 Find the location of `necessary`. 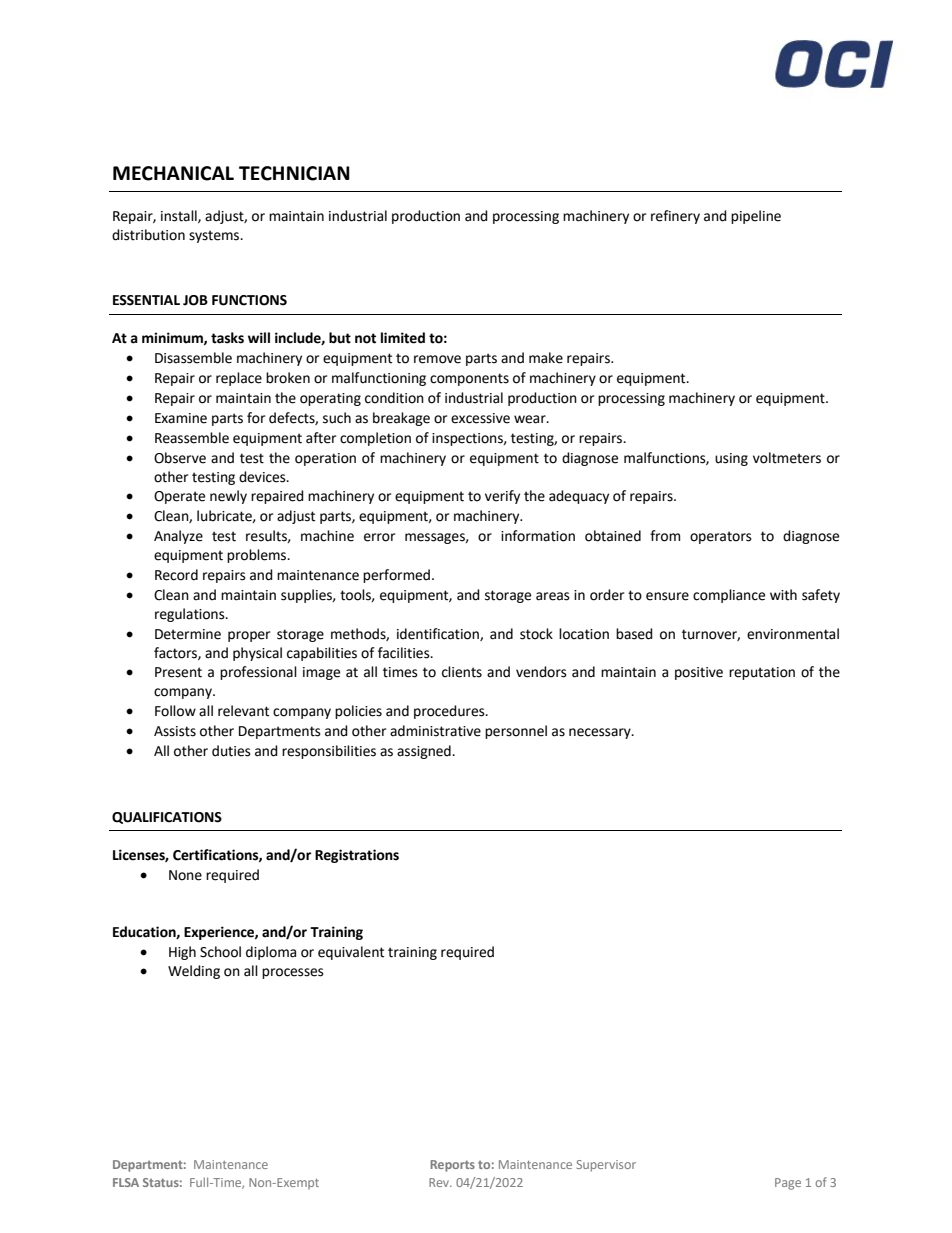

necessary is located at coordinates (601, 733).
